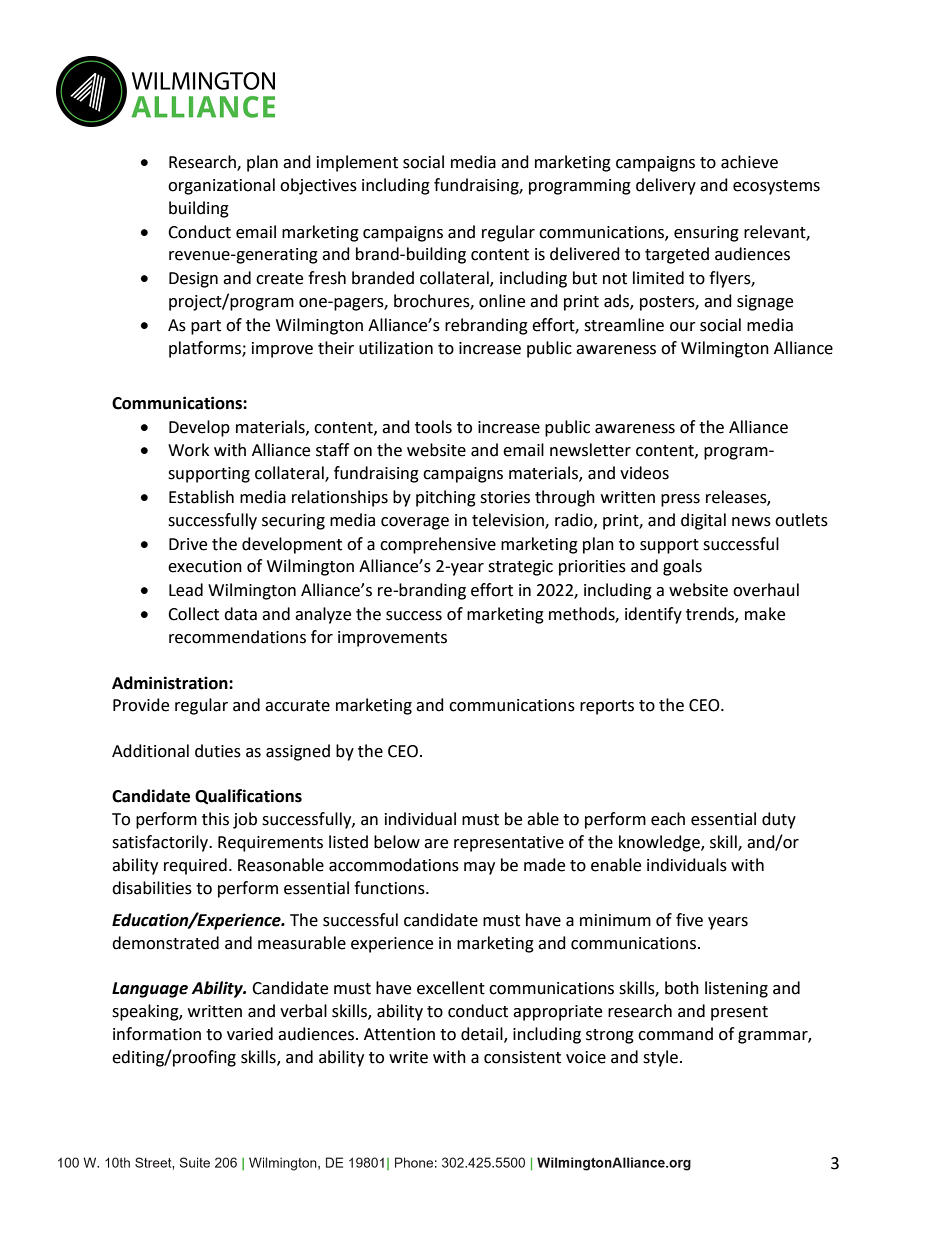  I want to click on make, so click(765, 614).
